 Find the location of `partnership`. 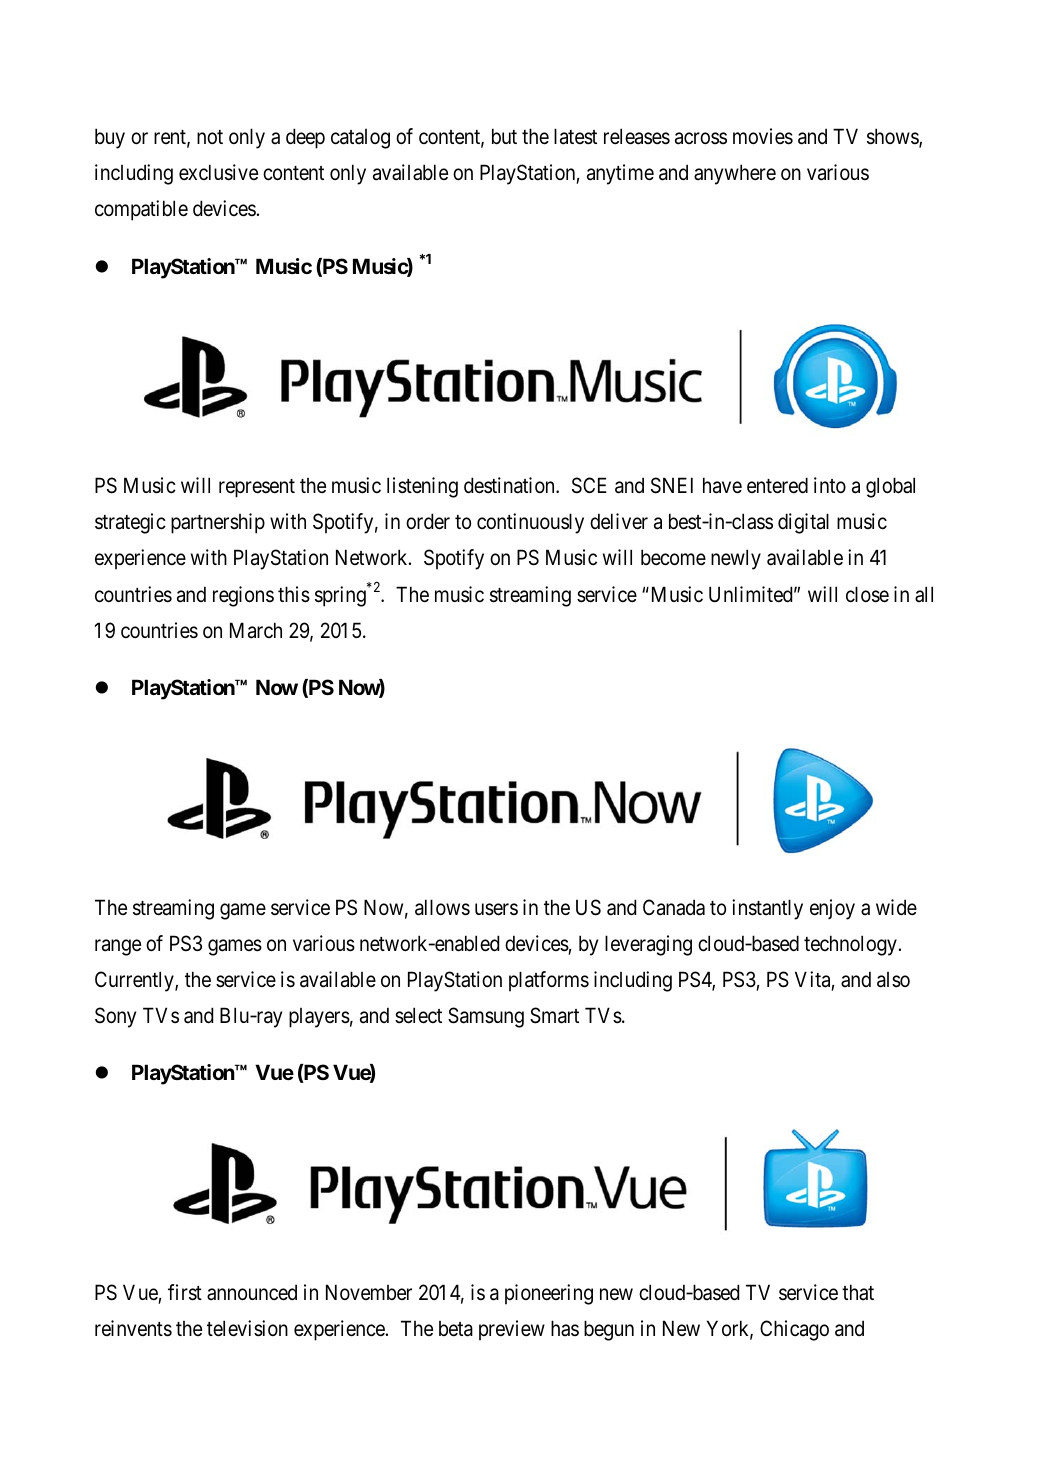

partnership is located at coordinates (218, 523).
